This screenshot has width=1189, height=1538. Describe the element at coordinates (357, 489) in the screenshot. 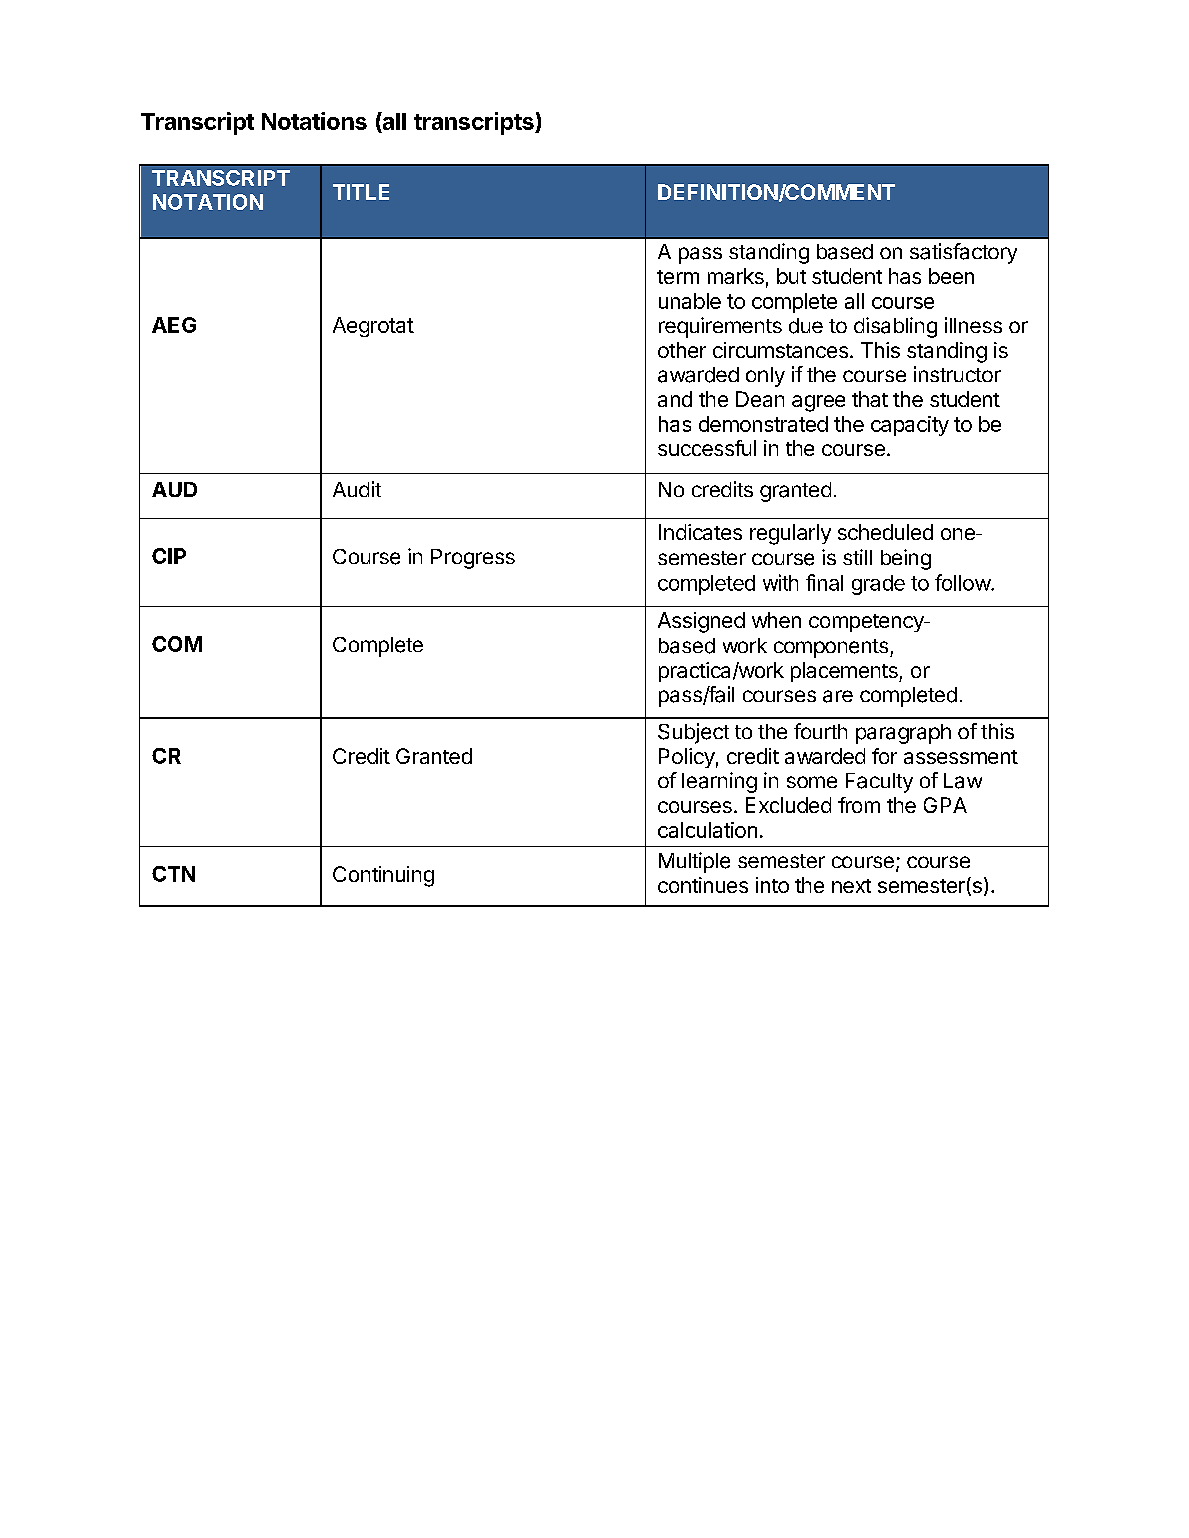

I see `Audit` at that location.
